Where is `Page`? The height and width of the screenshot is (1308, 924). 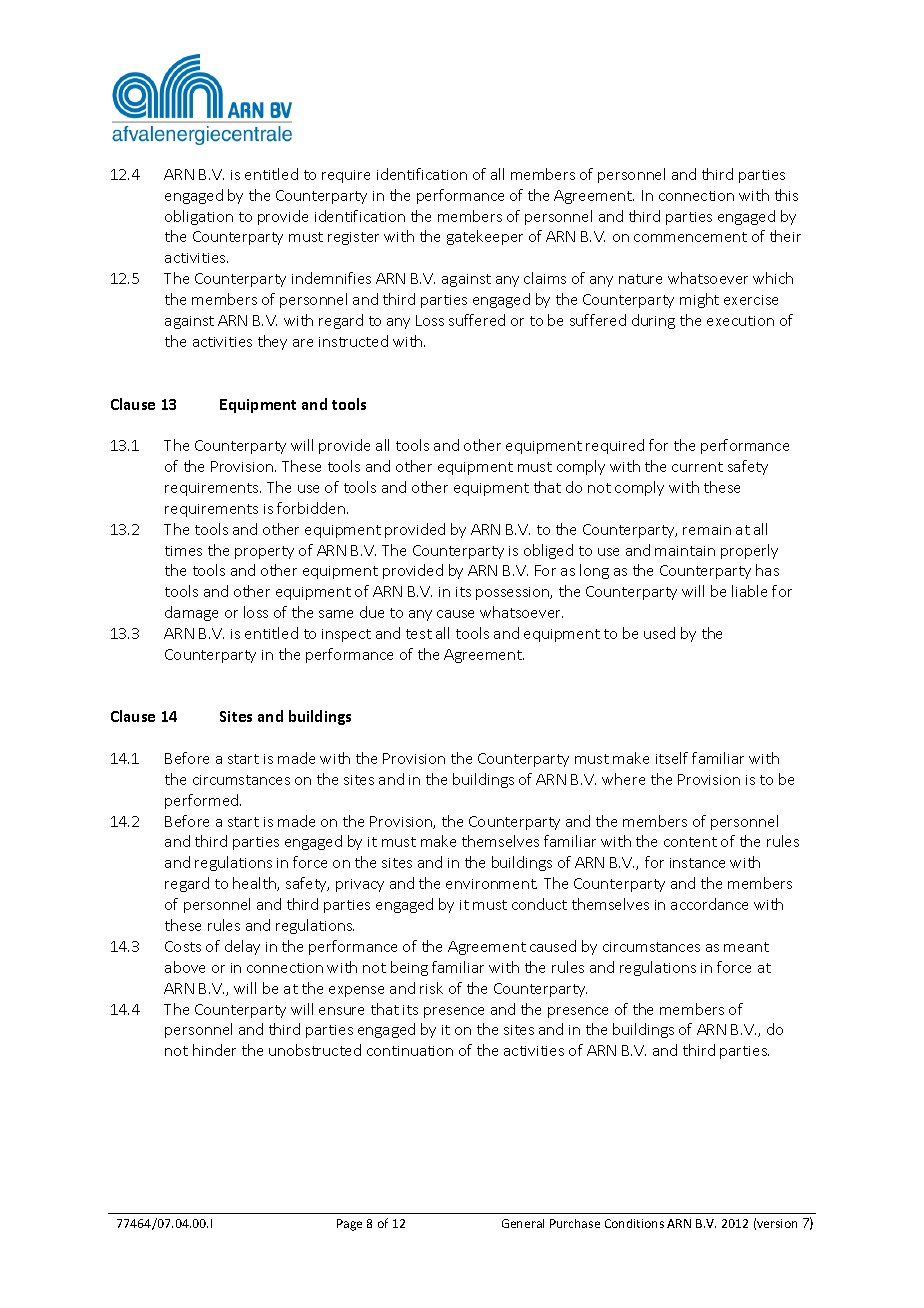 Page is located at coordinates (349, 1225).
